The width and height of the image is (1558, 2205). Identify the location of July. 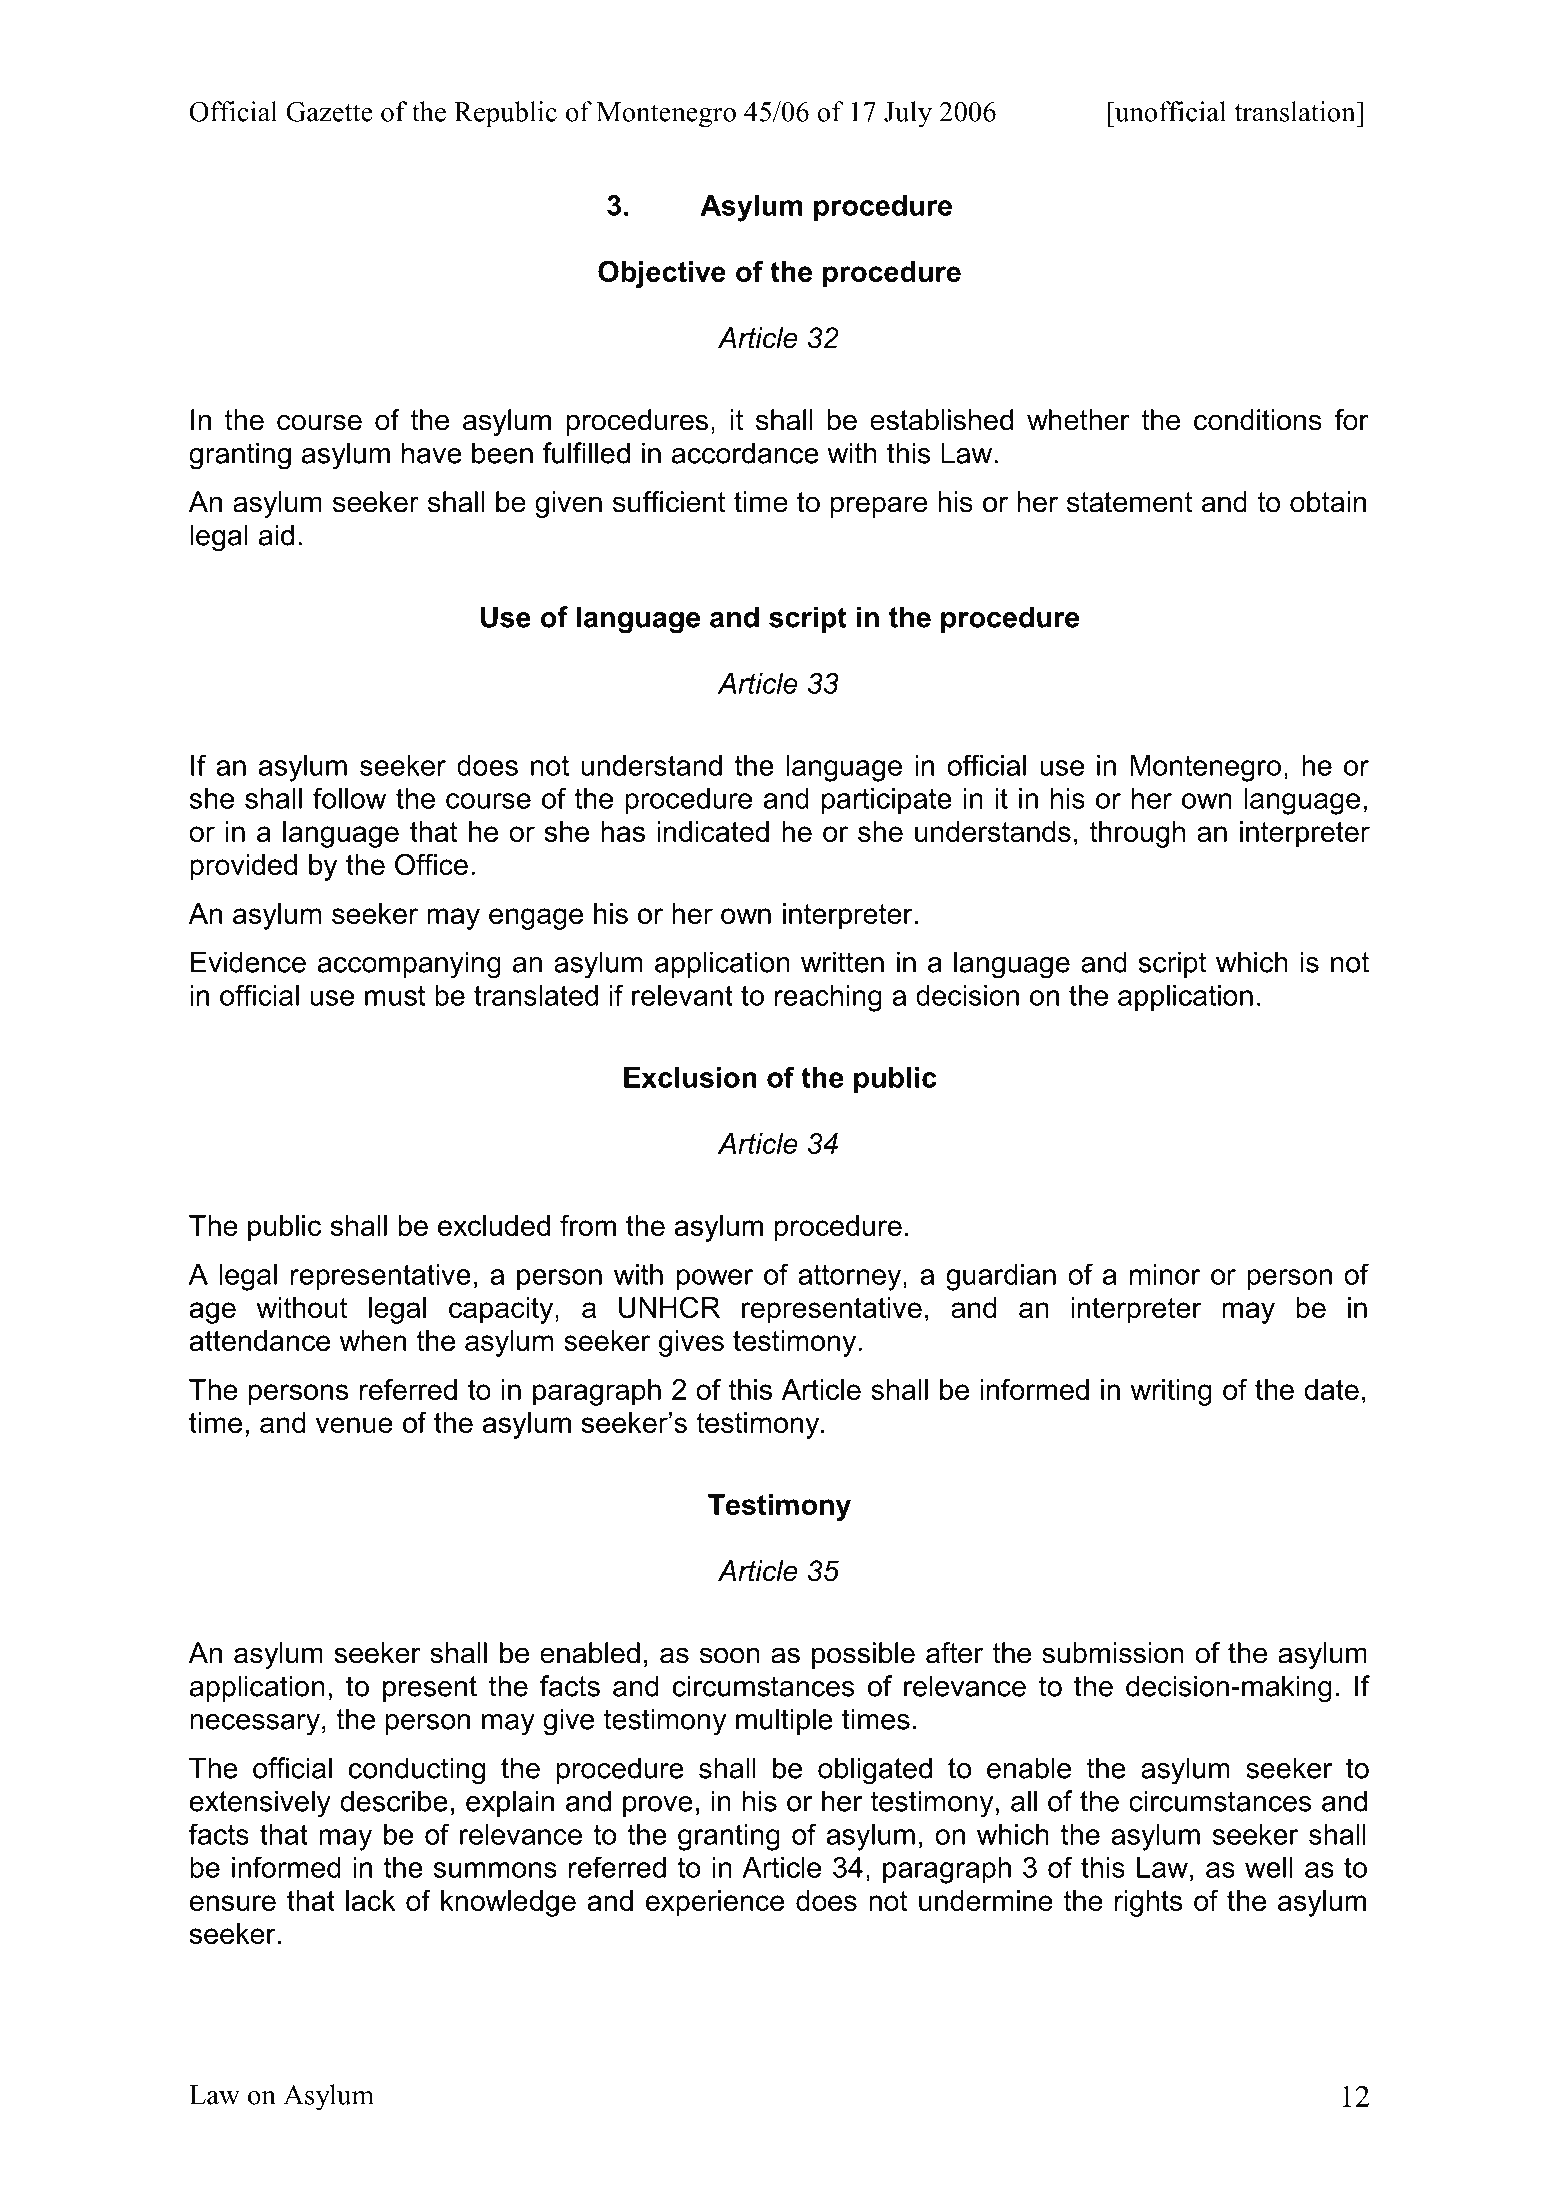
(908, 114).
